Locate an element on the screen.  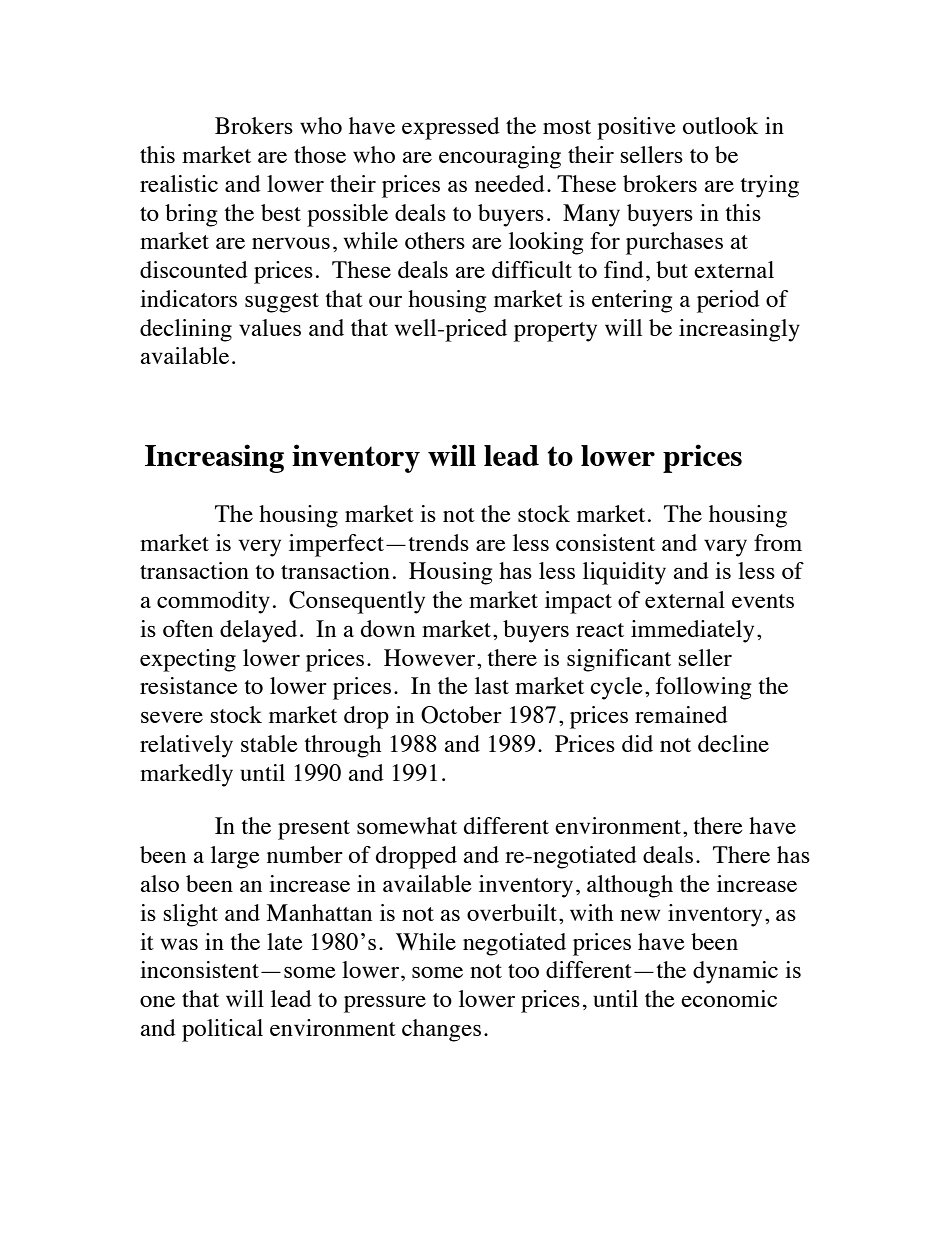
political is located at coordinates (222, 1030).
